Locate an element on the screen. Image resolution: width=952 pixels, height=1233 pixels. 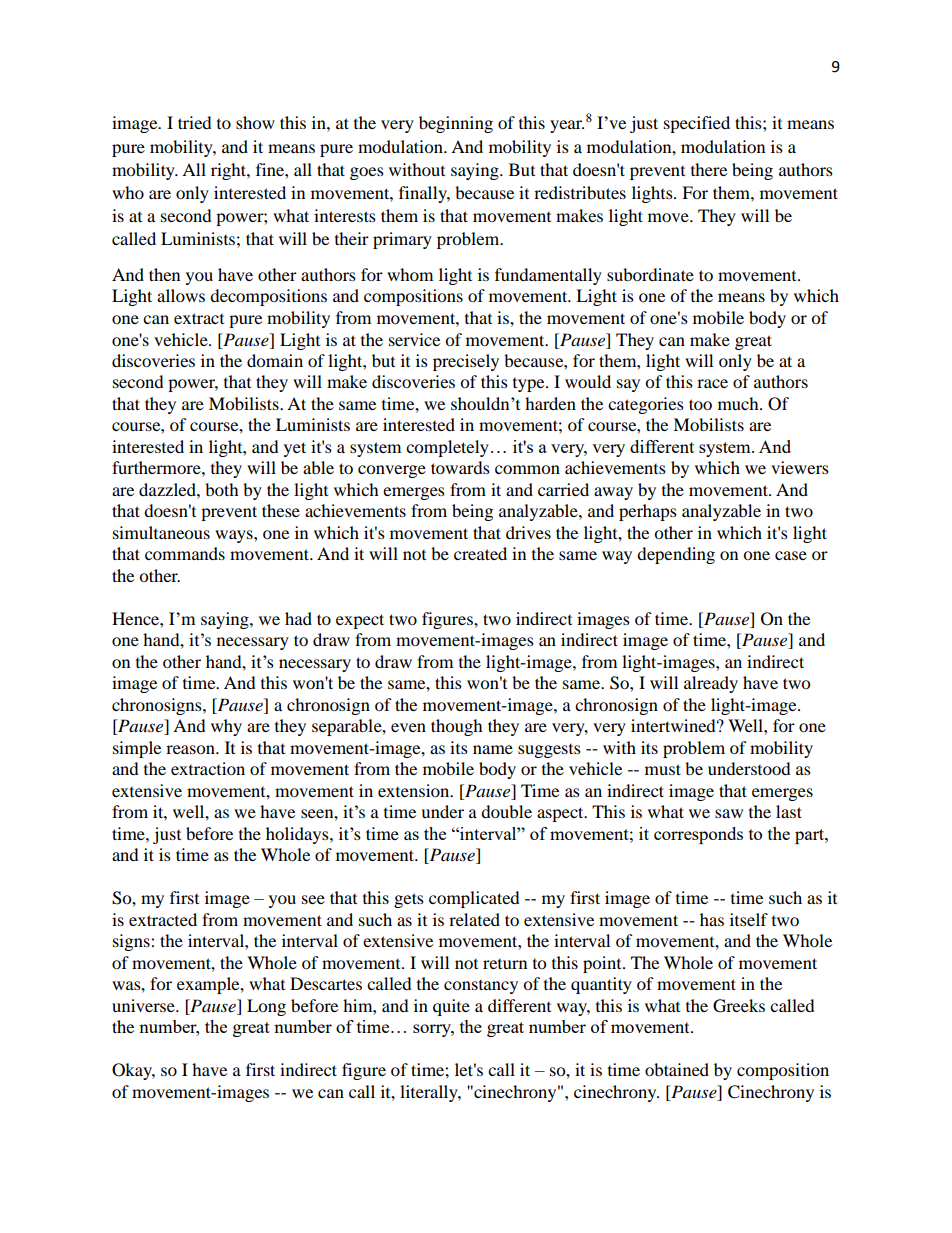
depending is located at coordinates (676, 555).
